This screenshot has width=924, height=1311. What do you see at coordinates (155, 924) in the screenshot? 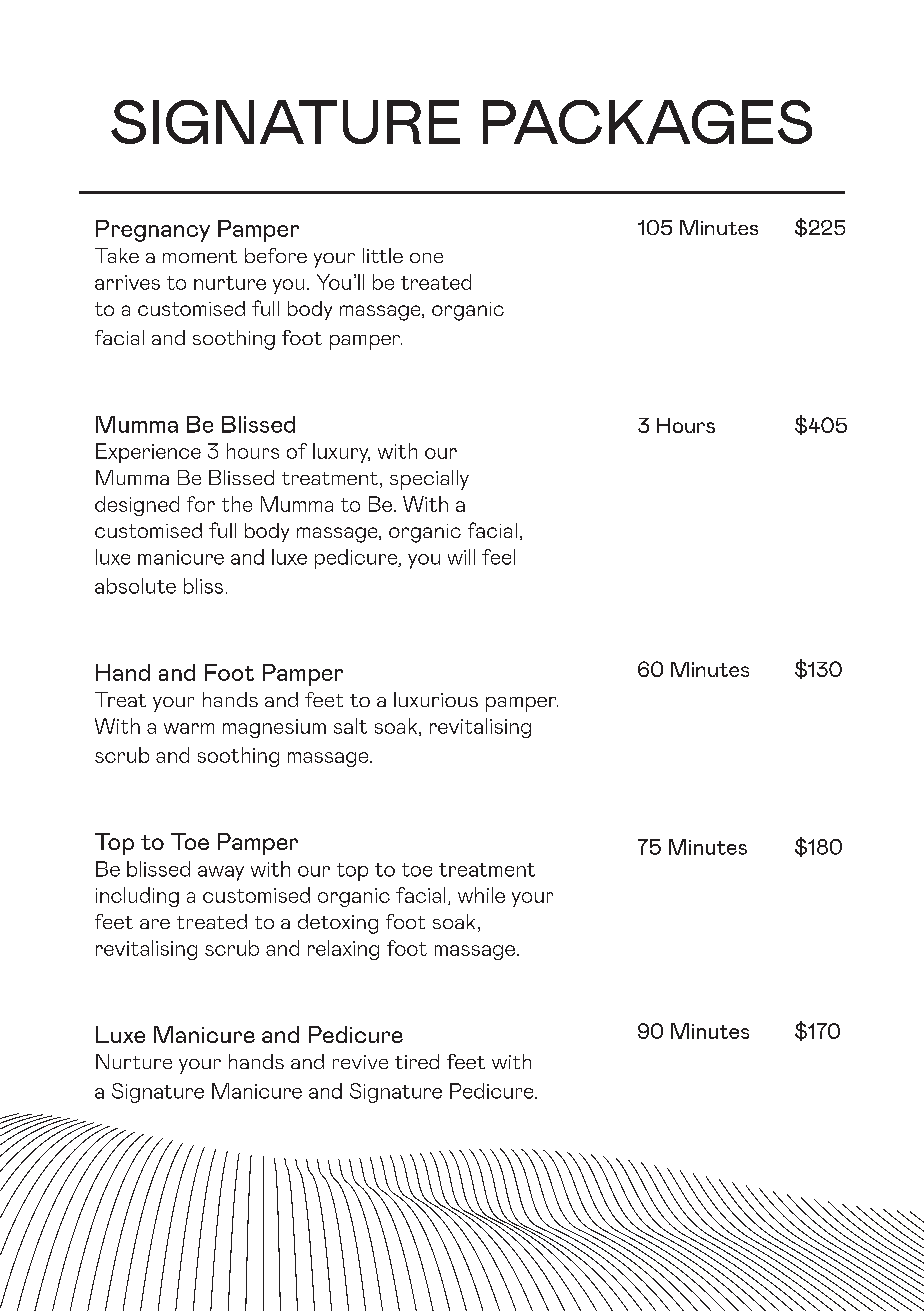
I see `are` at bounding box center [155, 924].
